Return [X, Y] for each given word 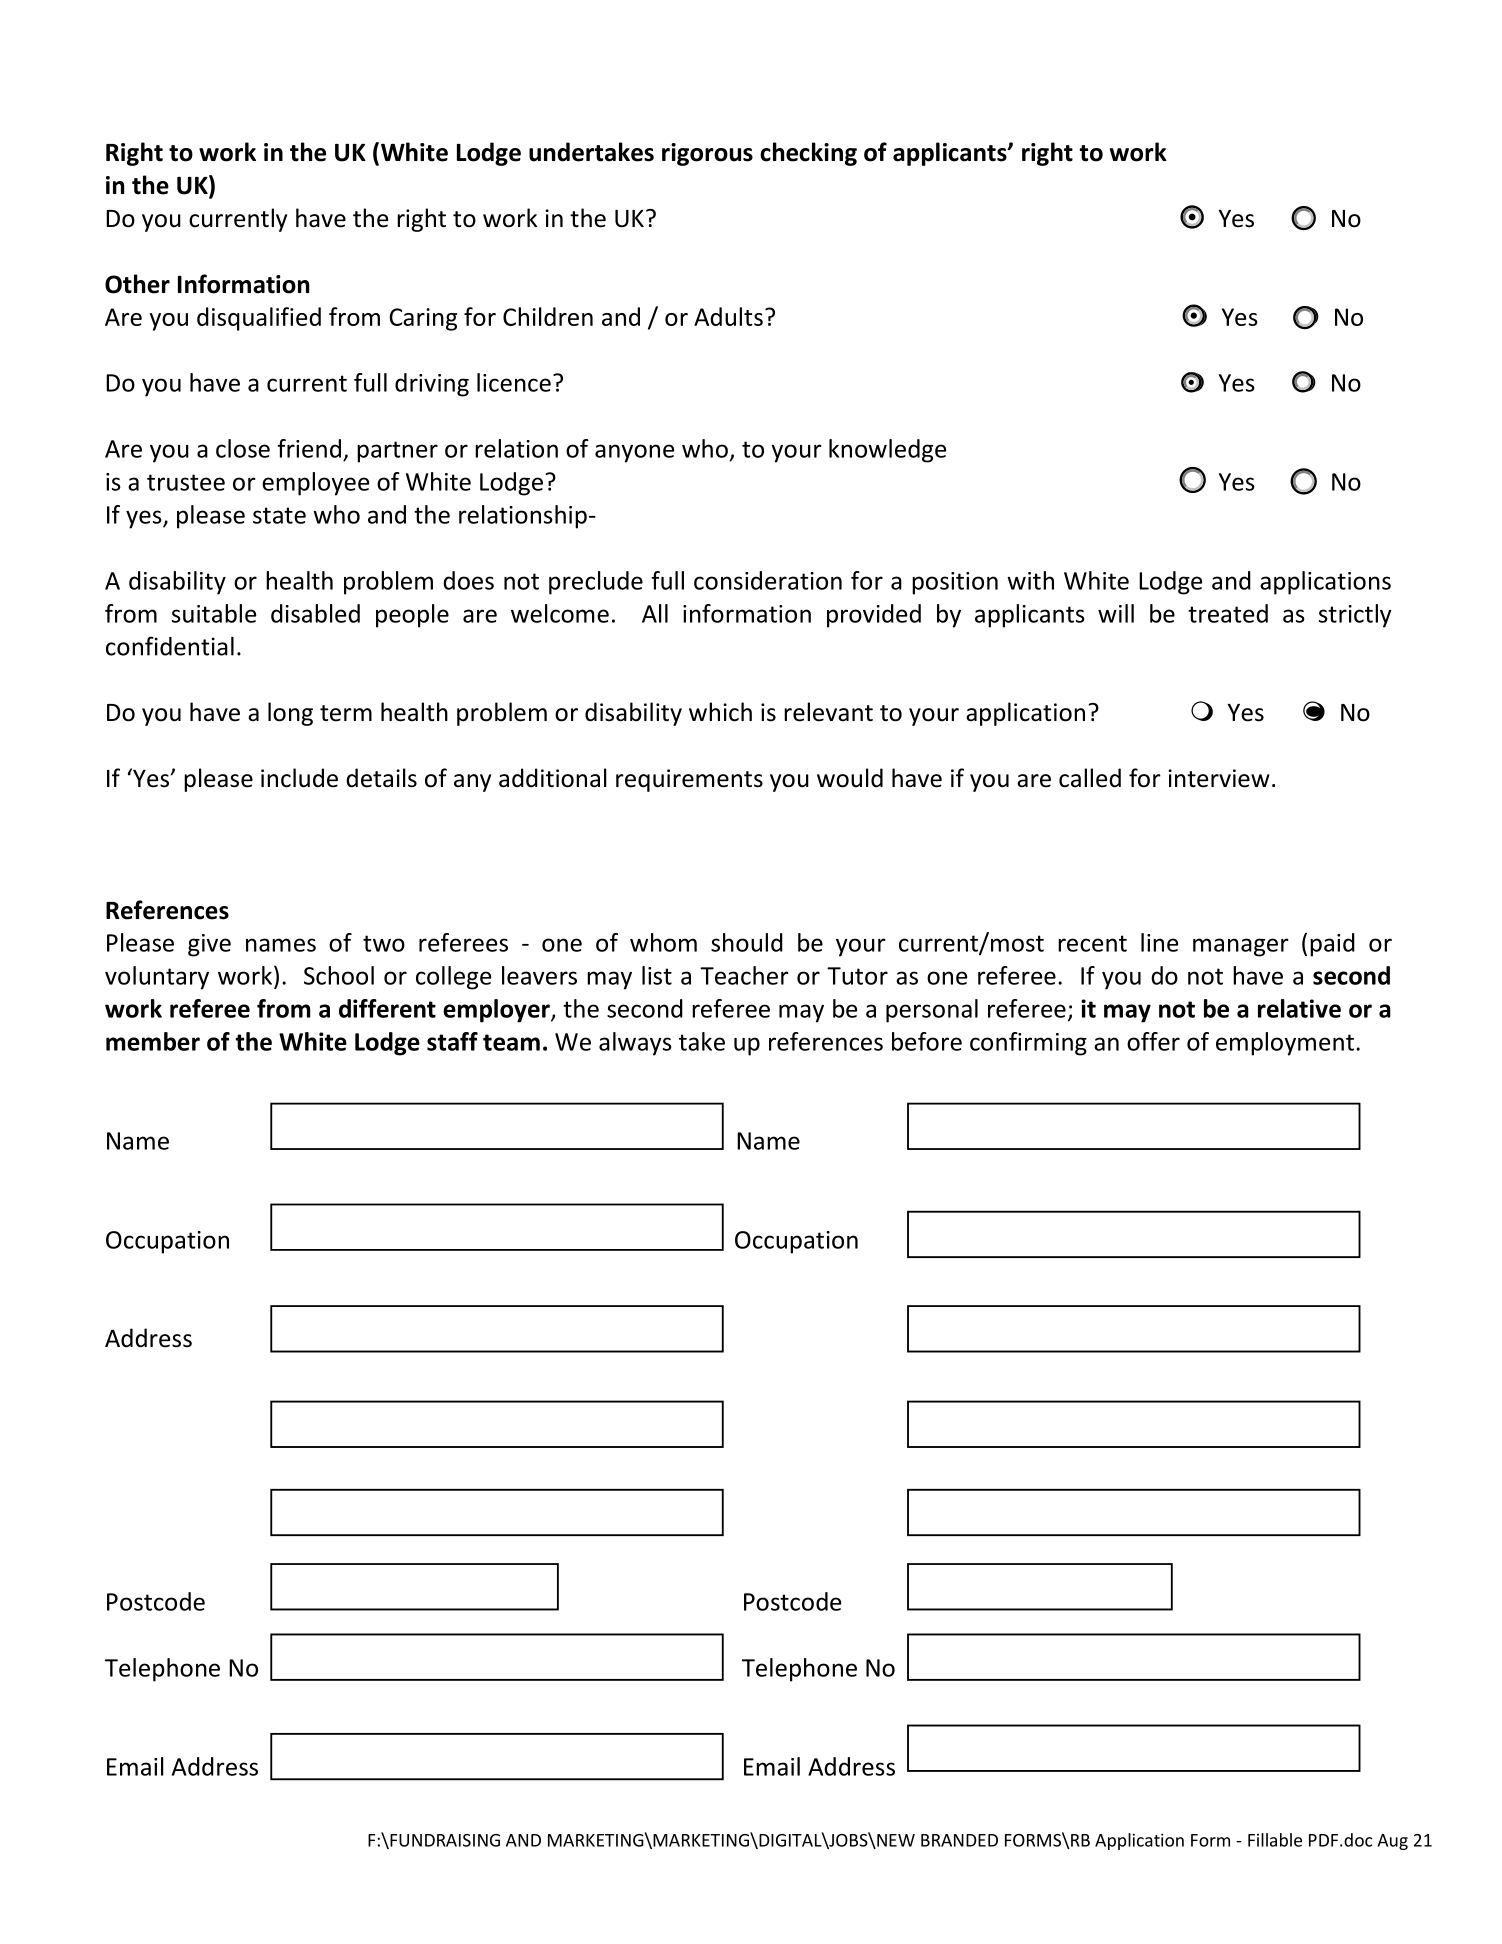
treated [1228, 613]
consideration [768, 580]
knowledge [887, 451]
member [153, 1041]
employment [1285, 1044]
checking [808, 154]
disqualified [259, 319]
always [635, 1044]
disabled [315, 613]
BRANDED [959, 1840]
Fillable [1275, 1840]
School [339, 975]
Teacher [744, 975]
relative [1299, 1008]
